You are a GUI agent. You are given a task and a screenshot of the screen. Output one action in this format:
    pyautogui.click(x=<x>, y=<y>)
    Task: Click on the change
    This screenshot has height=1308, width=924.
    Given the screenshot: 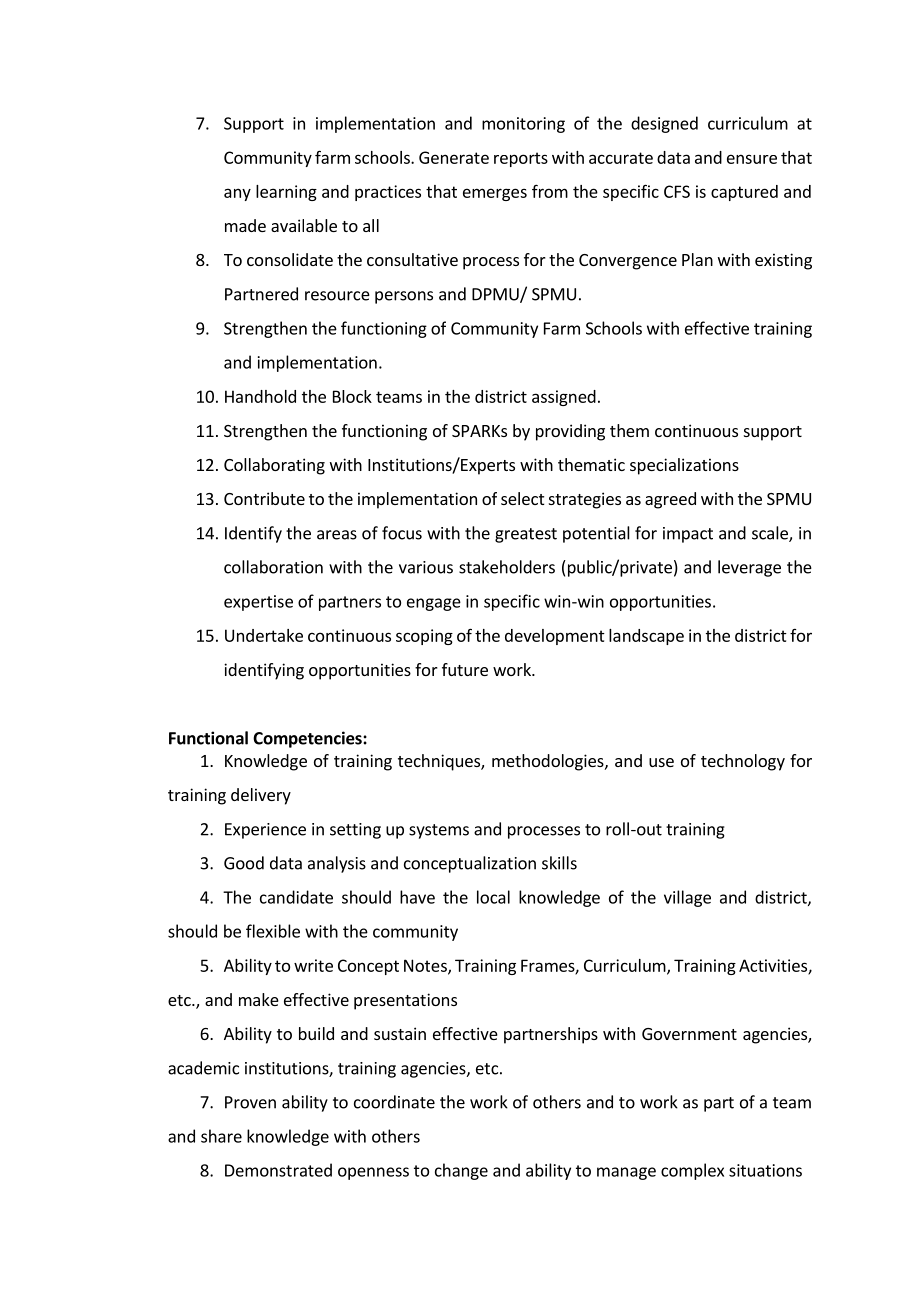 What is the action you would take?
    pyautogui.click(x=461, y=1171)
